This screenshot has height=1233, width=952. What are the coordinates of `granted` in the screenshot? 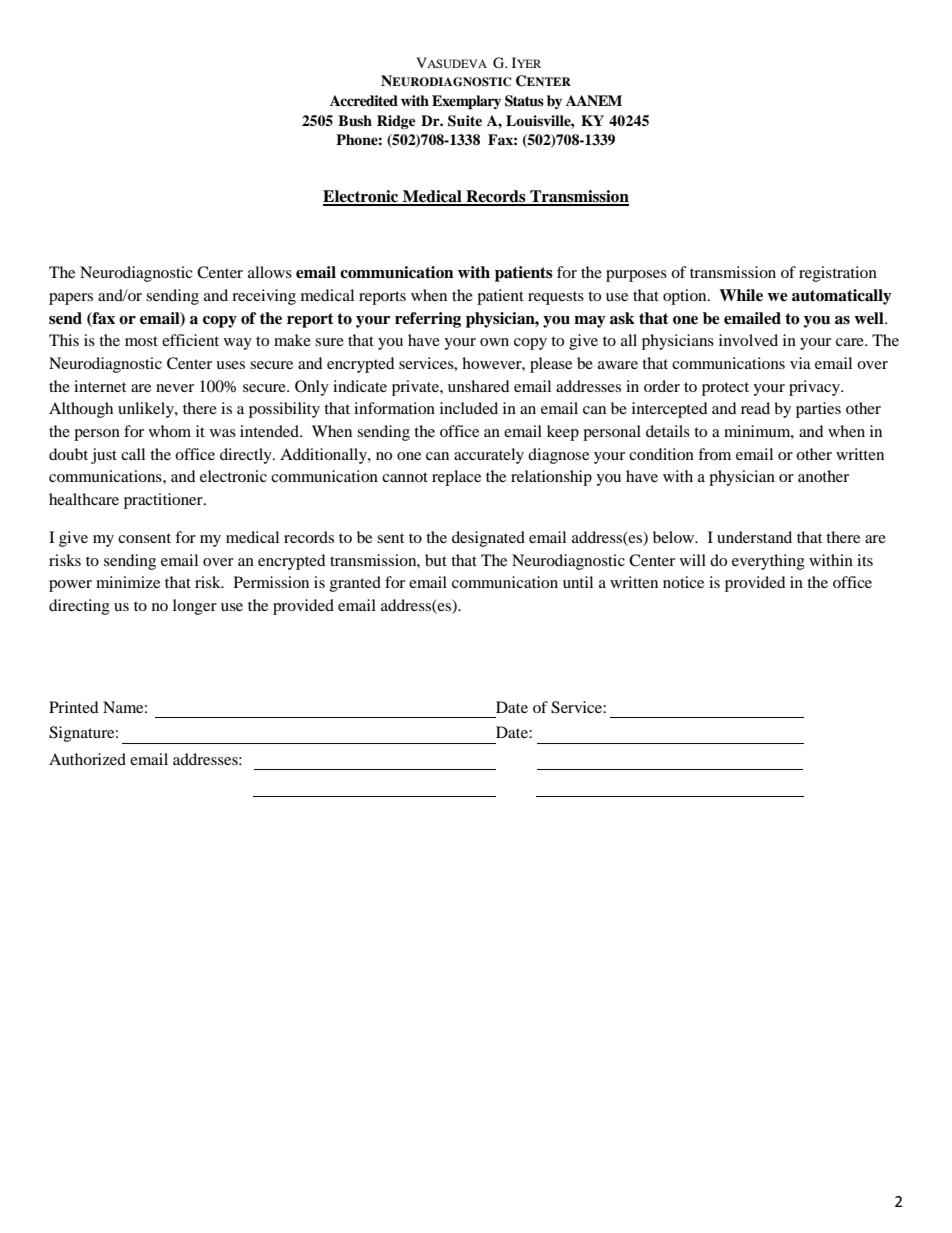 It's located at (355, 584).
